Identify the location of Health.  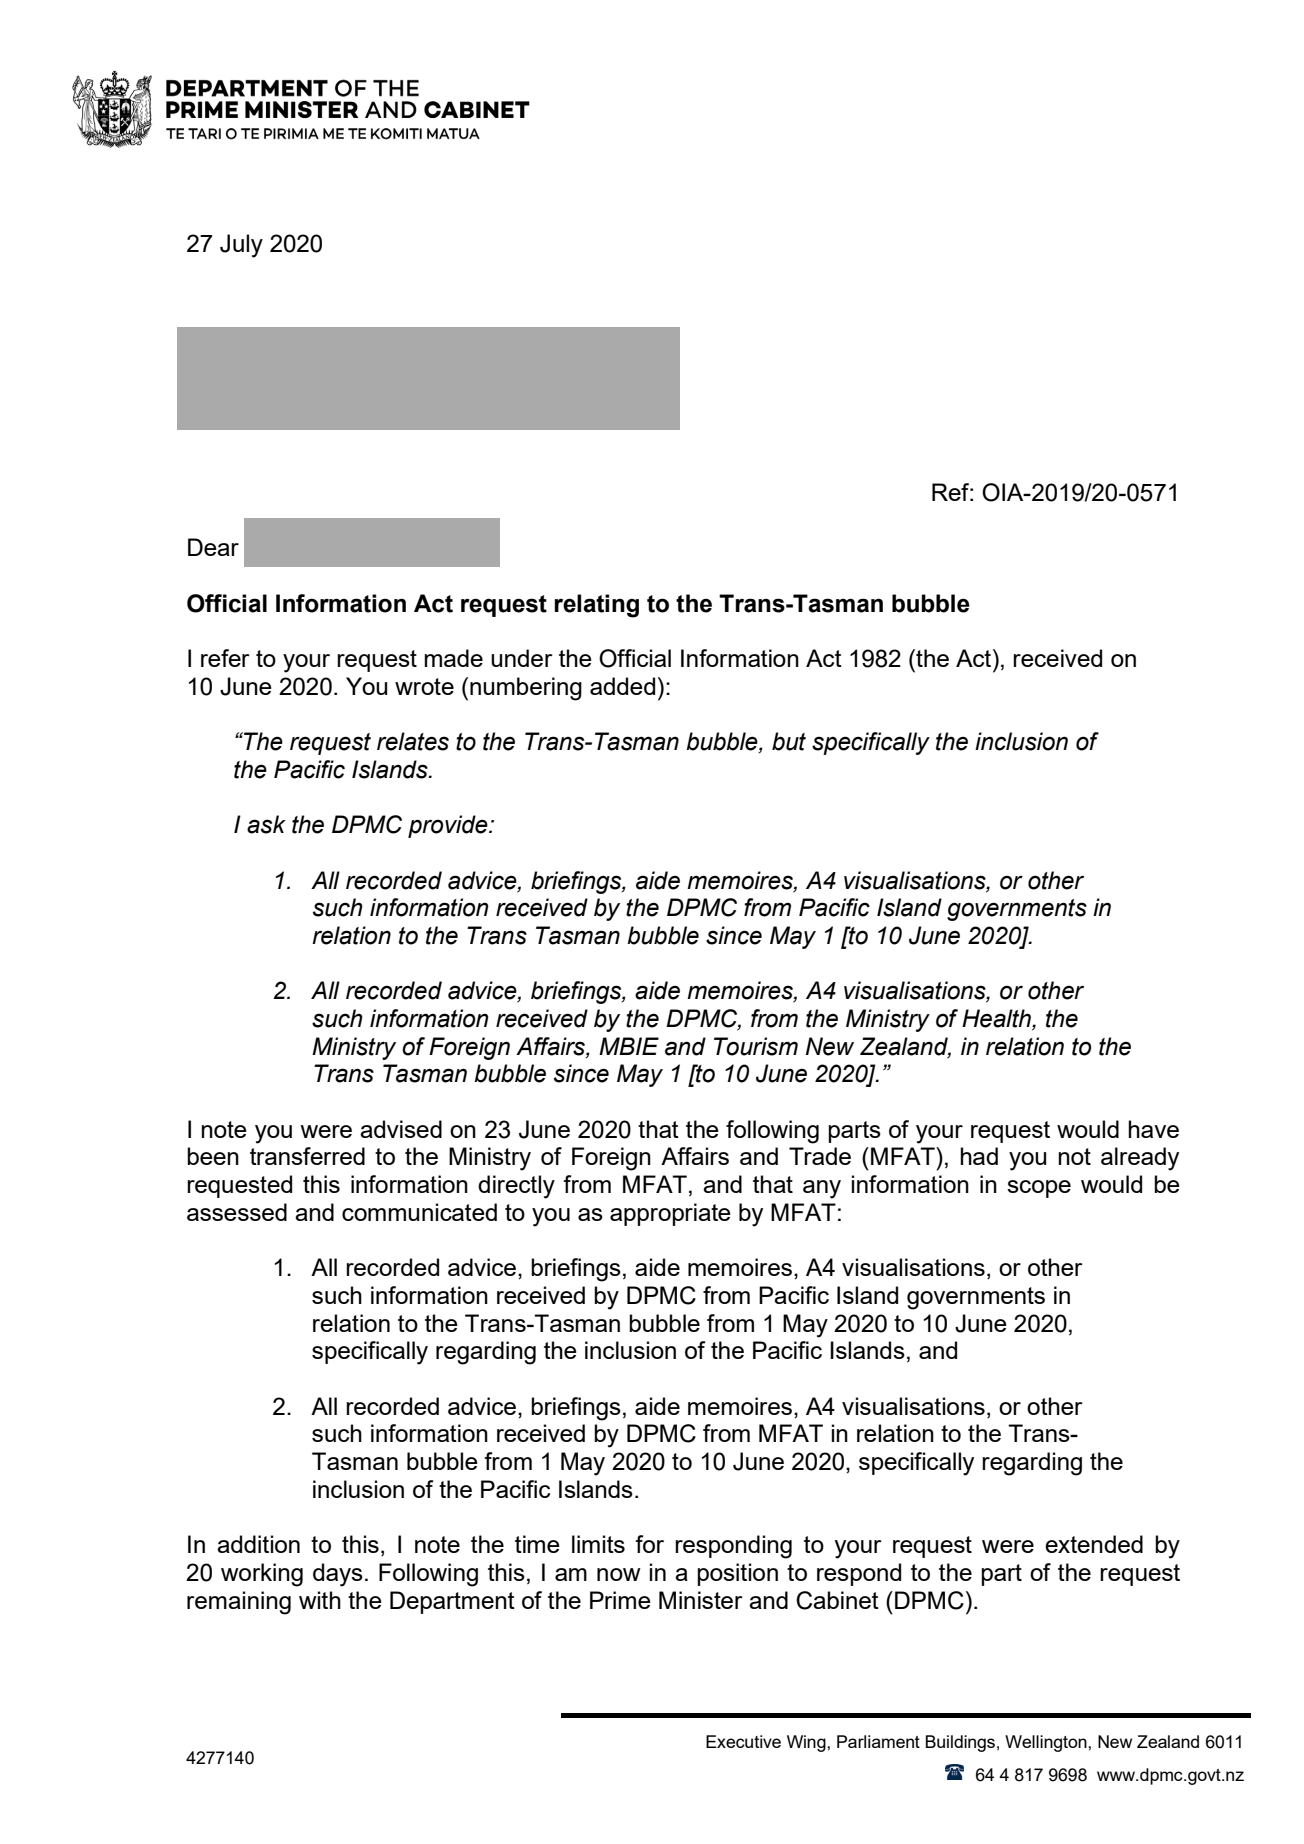
(997, 1019).
